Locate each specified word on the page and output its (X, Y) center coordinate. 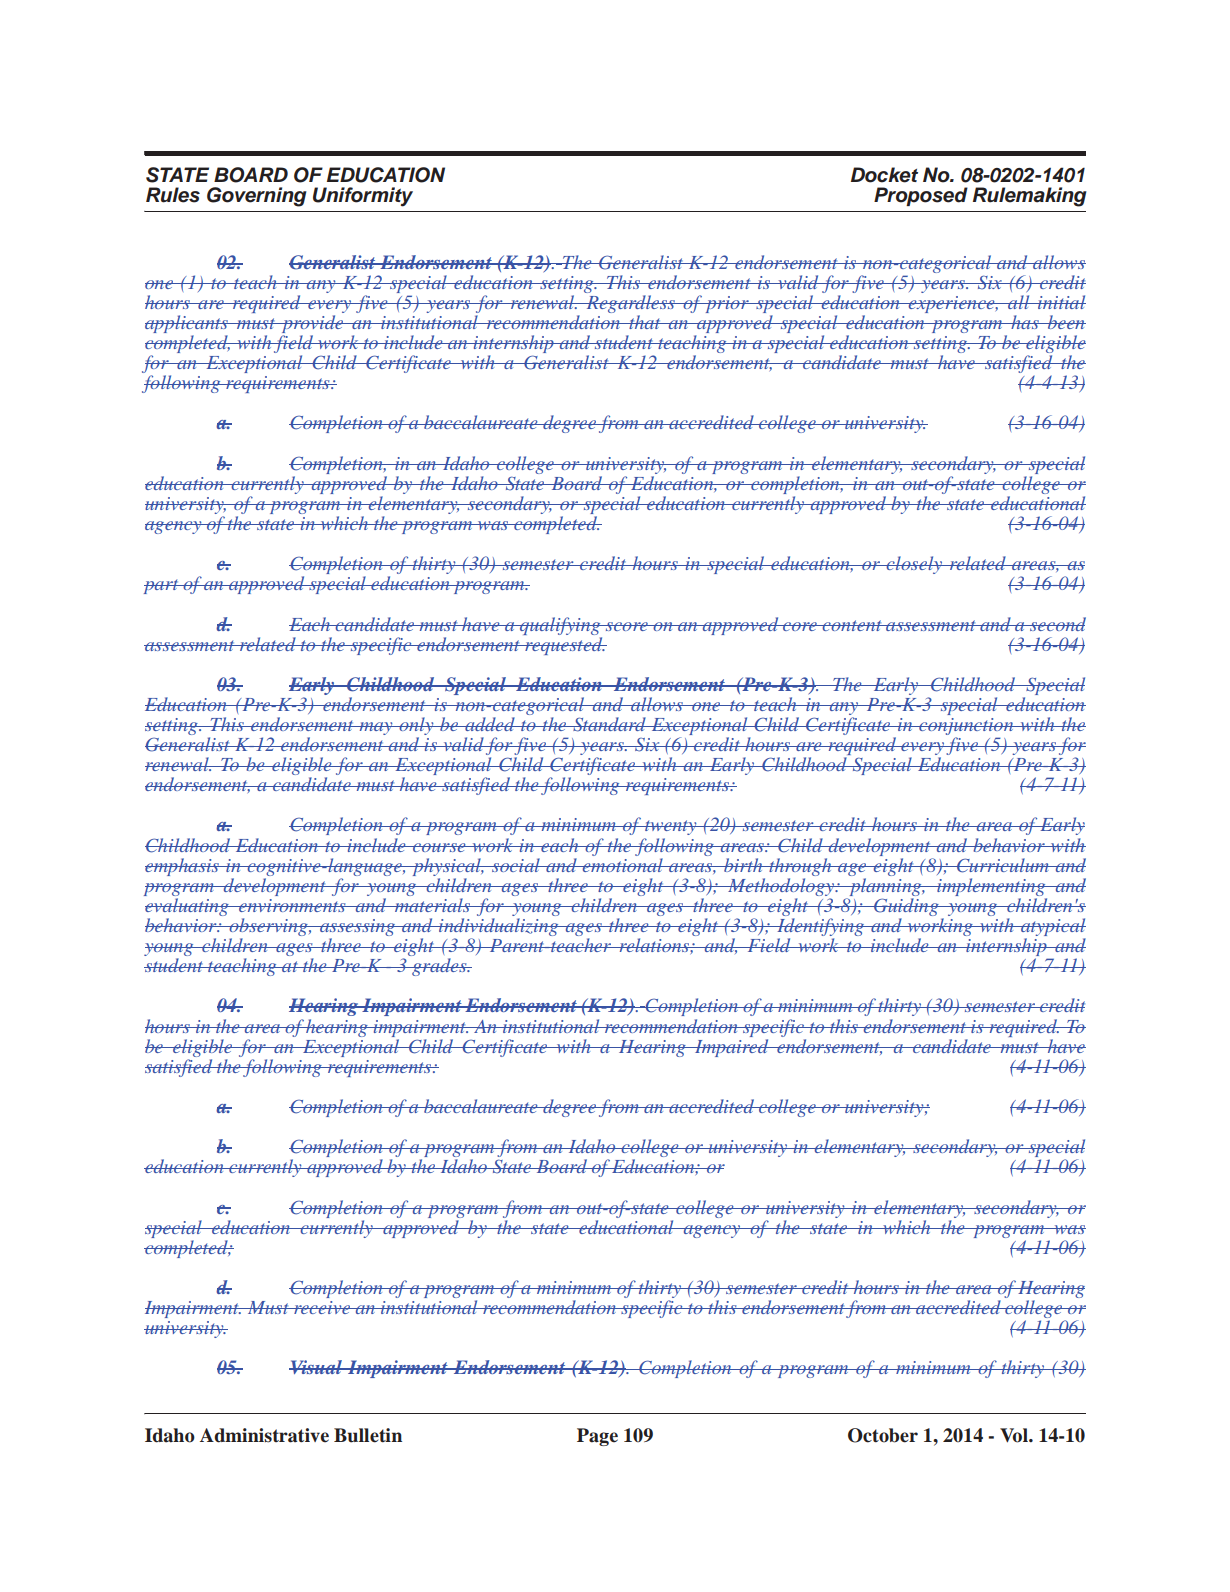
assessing (357, 929)
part (162, 586)
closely (914, 565)
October (883, 1435)
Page (597, 1437)
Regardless (630, 304)
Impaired (731, 1048)
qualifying (560, 626)
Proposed (921, 196)
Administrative (264, 1435)
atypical (1052, 928)
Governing (257, 197)
